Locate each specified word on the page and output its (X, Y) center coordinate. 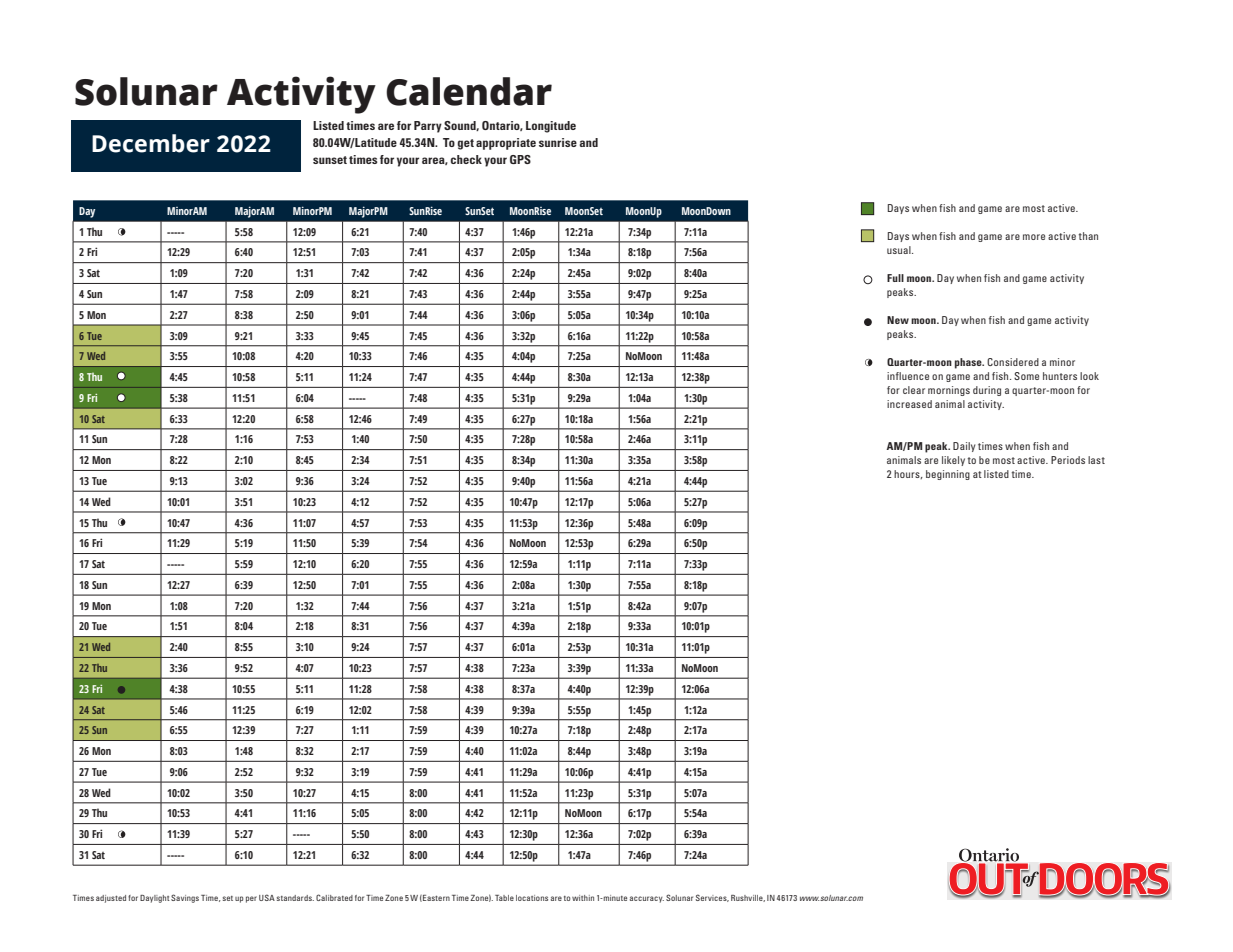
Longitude (551, 127)
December (151, 143)
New (898, 320)
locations (532, 898)
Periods (1068, 460)
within (583, 898)
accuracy (647, 899)
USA (267, 897)
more (1034, 237)
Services (712, 898)
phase (969, 363)
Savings (185, 898)
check (466, 159)
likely (953, 461)
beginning (948, 475)
